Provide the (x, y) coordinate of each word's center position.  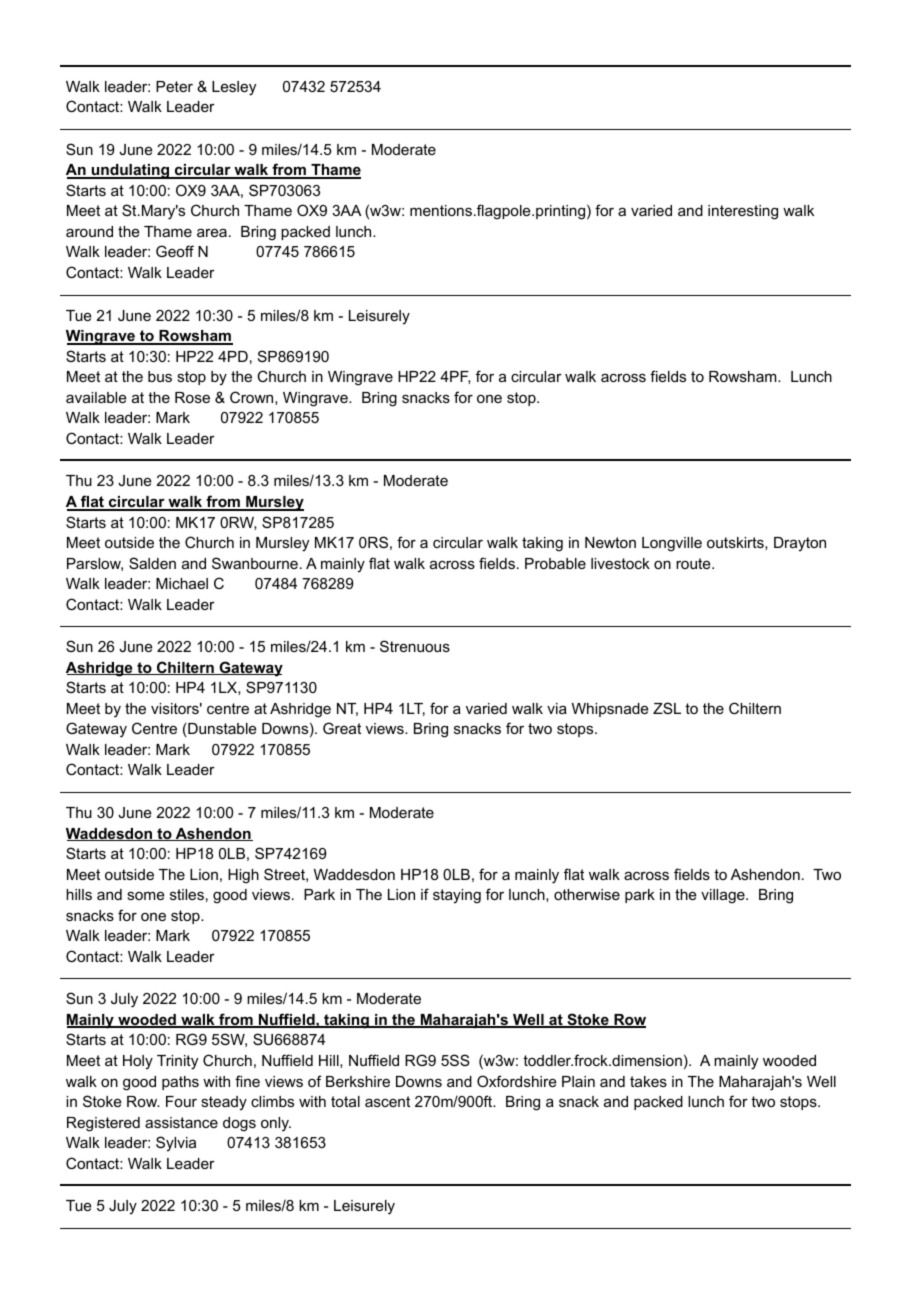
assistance (181, 1122)
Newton (610, 542)
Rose (192, 397)
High (243, 876)
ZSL (667, 708)
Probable (555, 563)
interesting (743, 212)
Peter (174, 86)
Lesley (234, 88)
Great (342, 728)
